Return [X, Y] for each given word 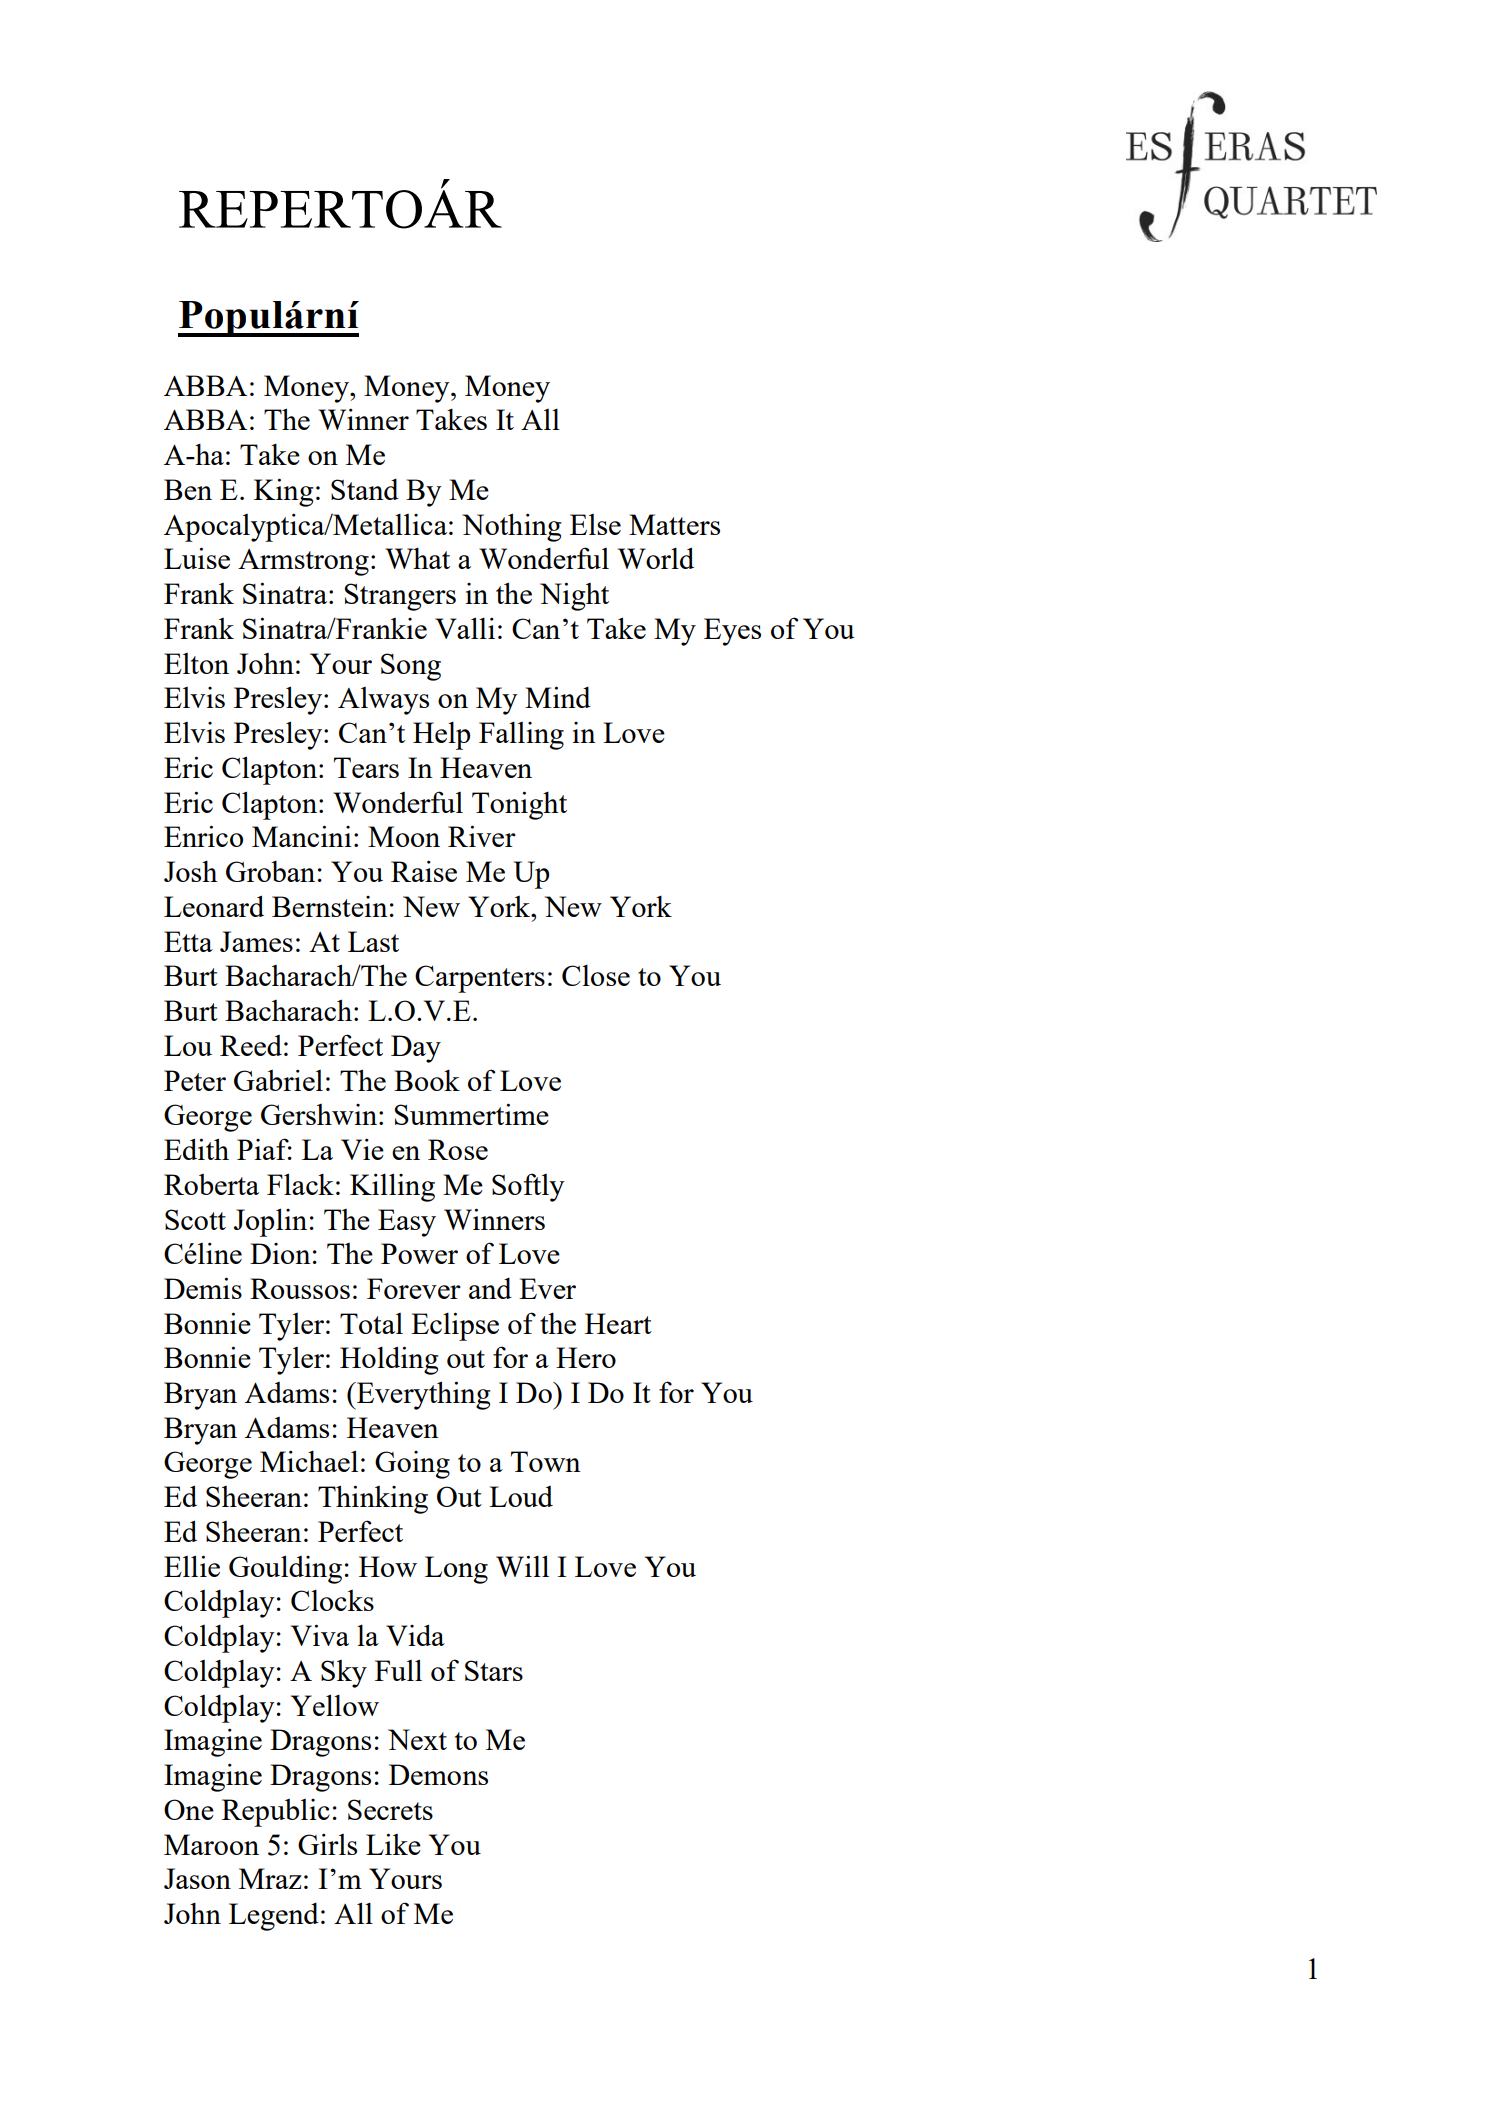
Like [393, 1844]
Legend [274, 1917]
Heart [618, 1323]
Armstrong [303, 562]
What [417, 558]
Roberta [211, 1184]
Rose [458, 1149]
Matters [674, 524]
